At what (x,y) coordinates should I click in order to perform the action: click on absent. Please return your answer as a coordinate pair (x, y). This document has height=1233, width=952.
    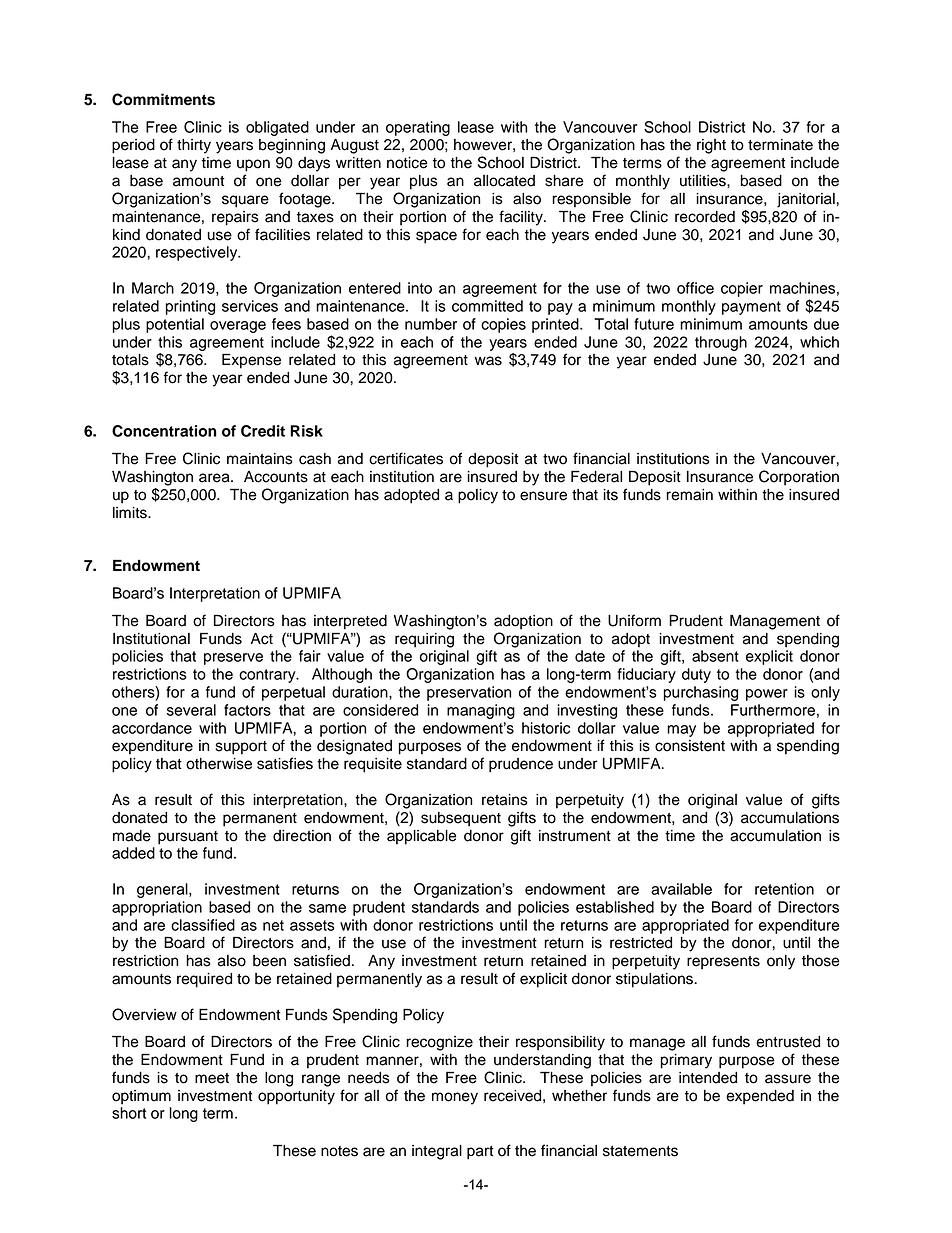
    Looking at the image, I should click on (715, 656).
